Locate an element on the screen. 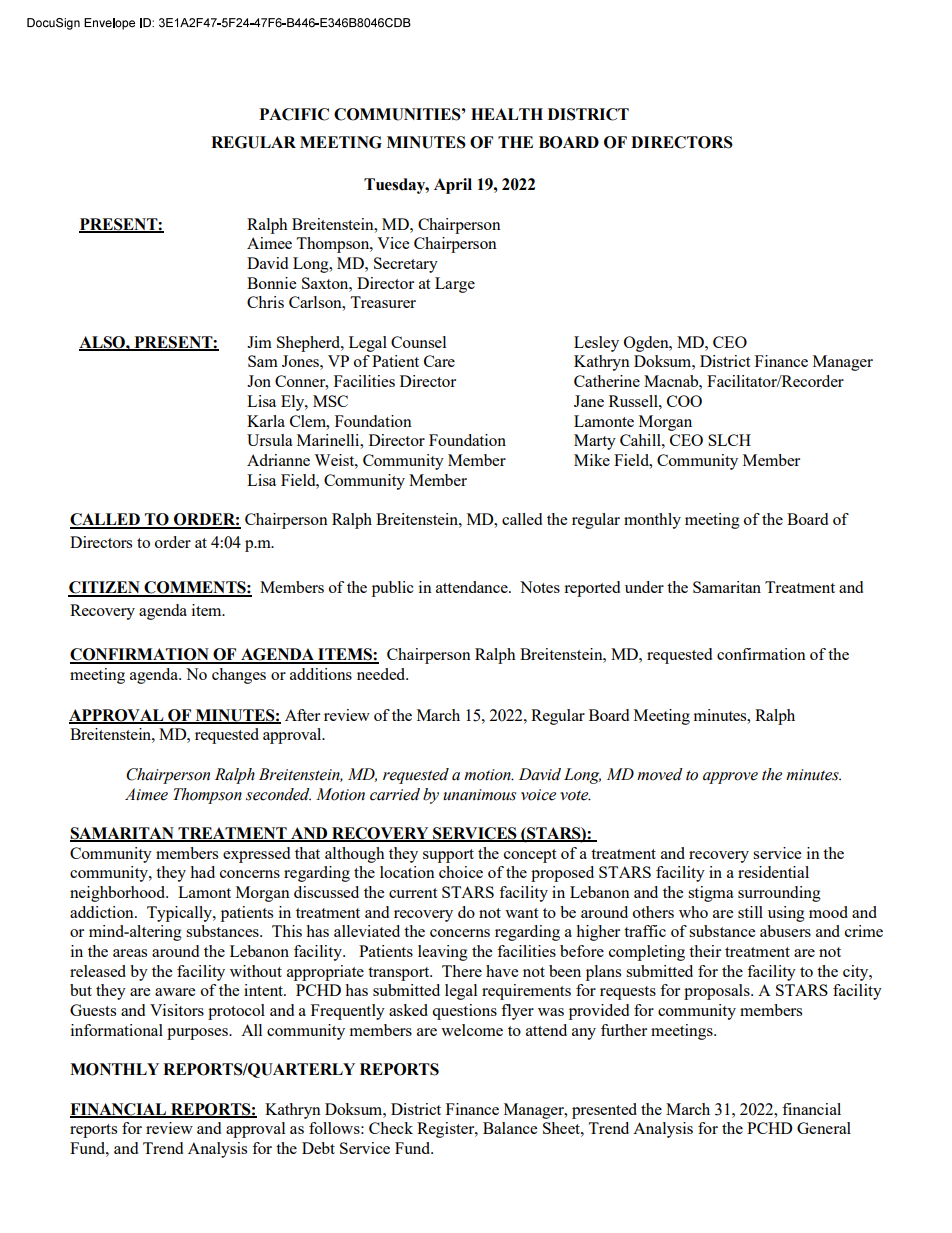 The image size is (952, 1233). Jim is located at coordinates (259, 342).
